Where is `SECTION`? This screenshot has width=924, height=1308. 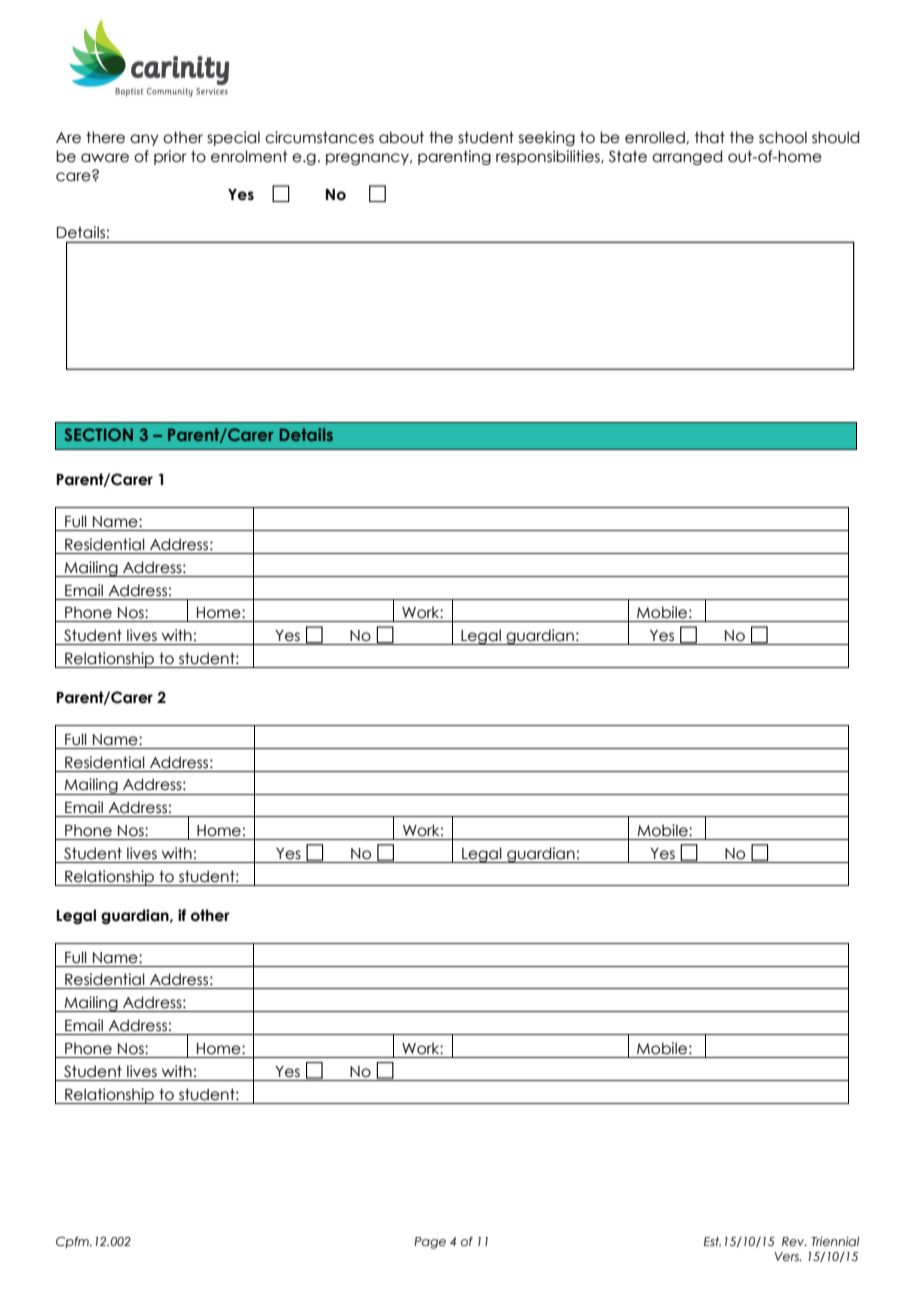 SECTION is located at coordinates (98, 434).
